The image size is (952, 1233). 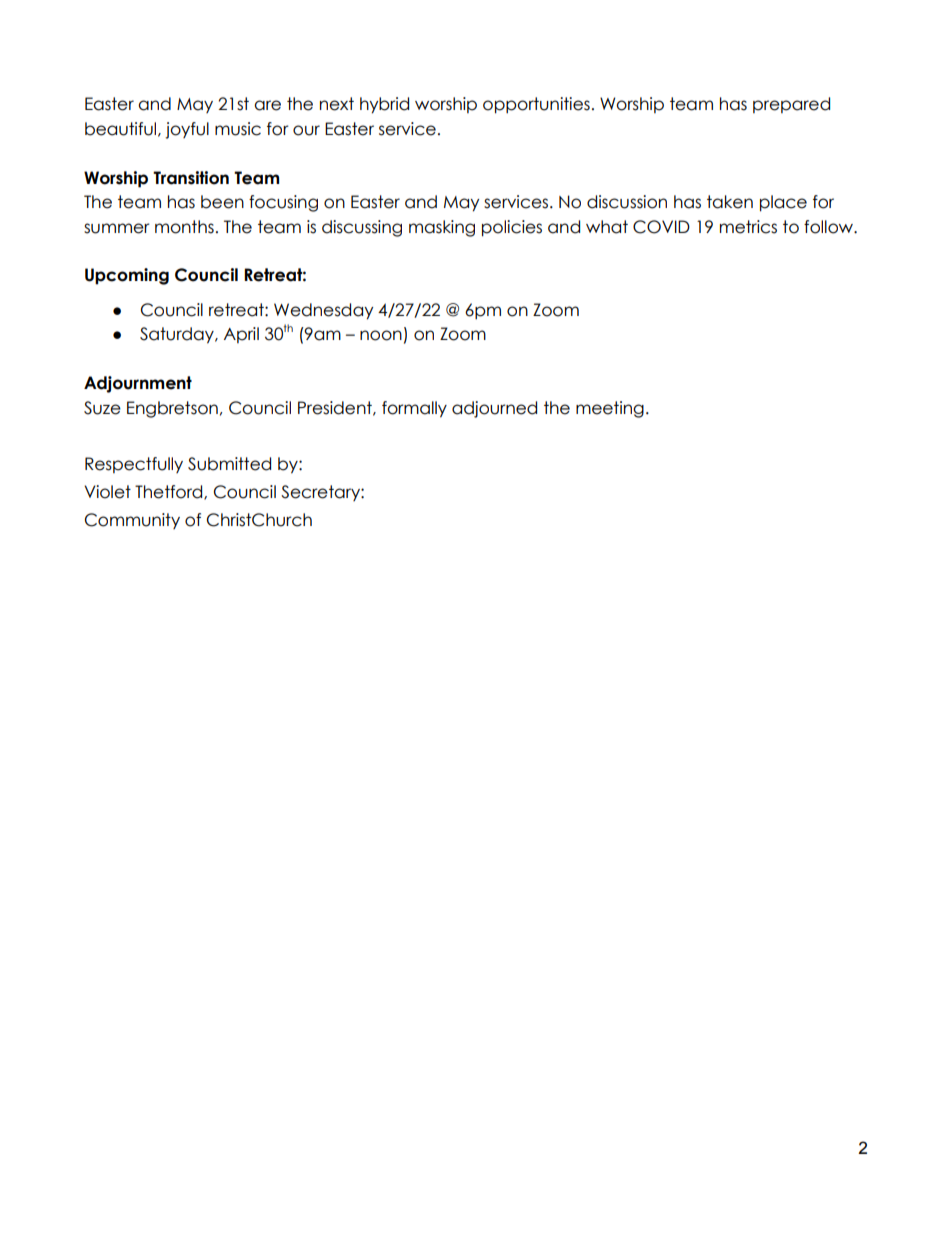 I want to click on Community, so click(x=132, y=521).
